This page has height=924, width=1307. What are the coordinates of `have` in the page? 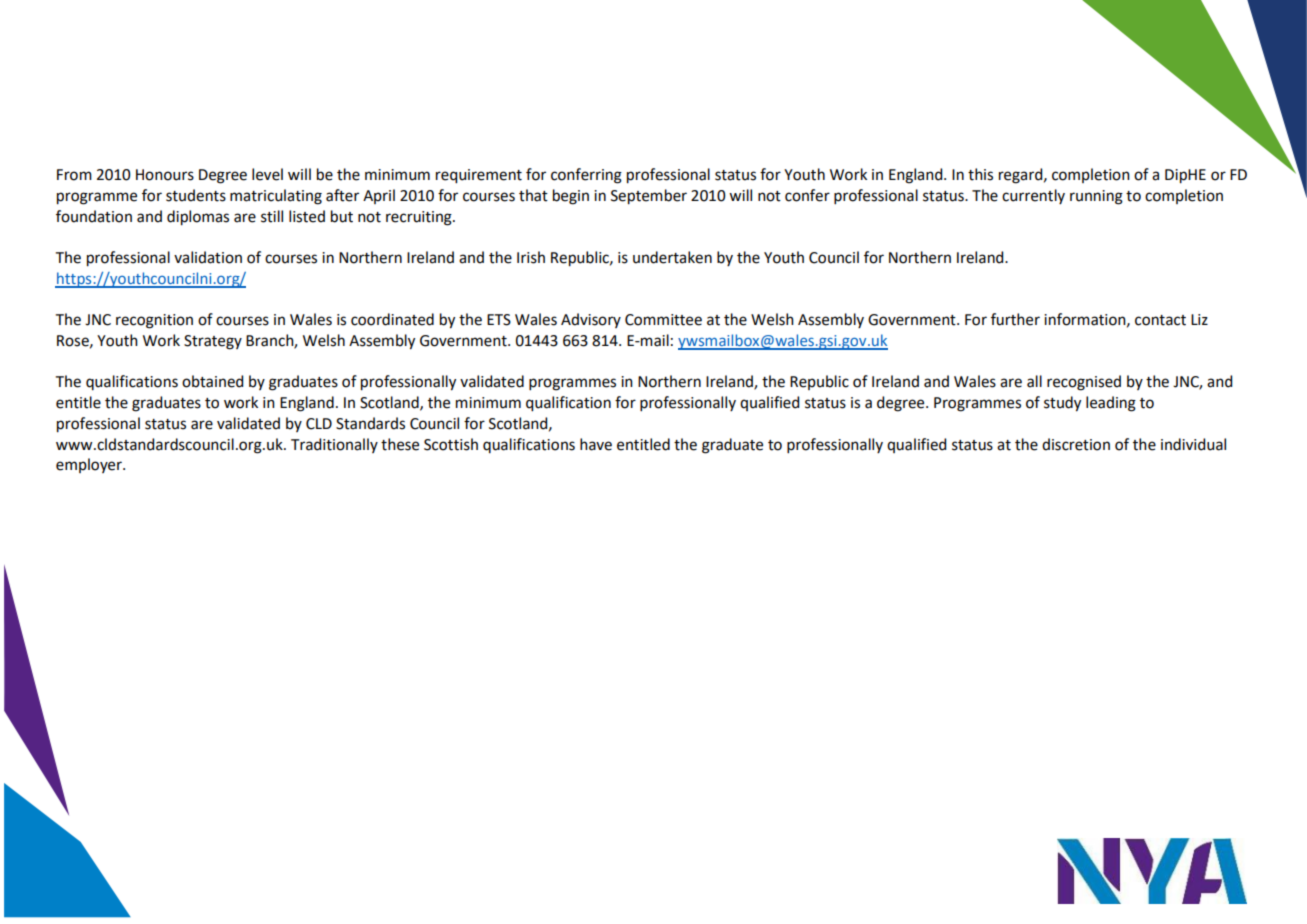 It's located at (596, 444).
